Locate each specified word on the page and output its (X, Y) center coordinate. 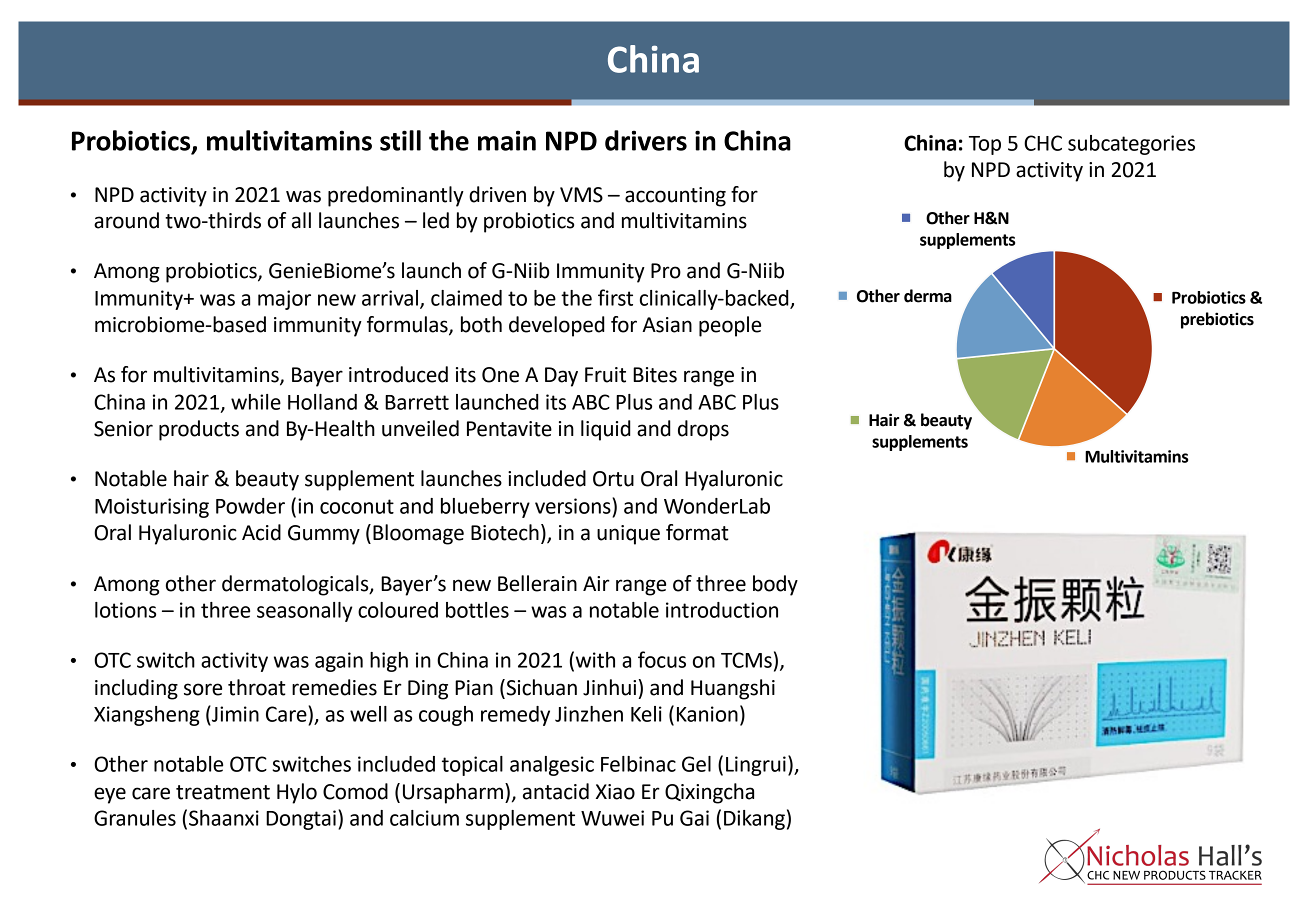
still (400, 140)
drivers (646, 140)
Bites (655, 375)
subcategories (1131, 145)
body (775, 585)
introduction (722, 610)
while (256, 402)
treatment (223, 792)
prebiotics (1217, 320)
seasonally (305, 612)
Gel (696, 764)
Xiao (615, 792)
